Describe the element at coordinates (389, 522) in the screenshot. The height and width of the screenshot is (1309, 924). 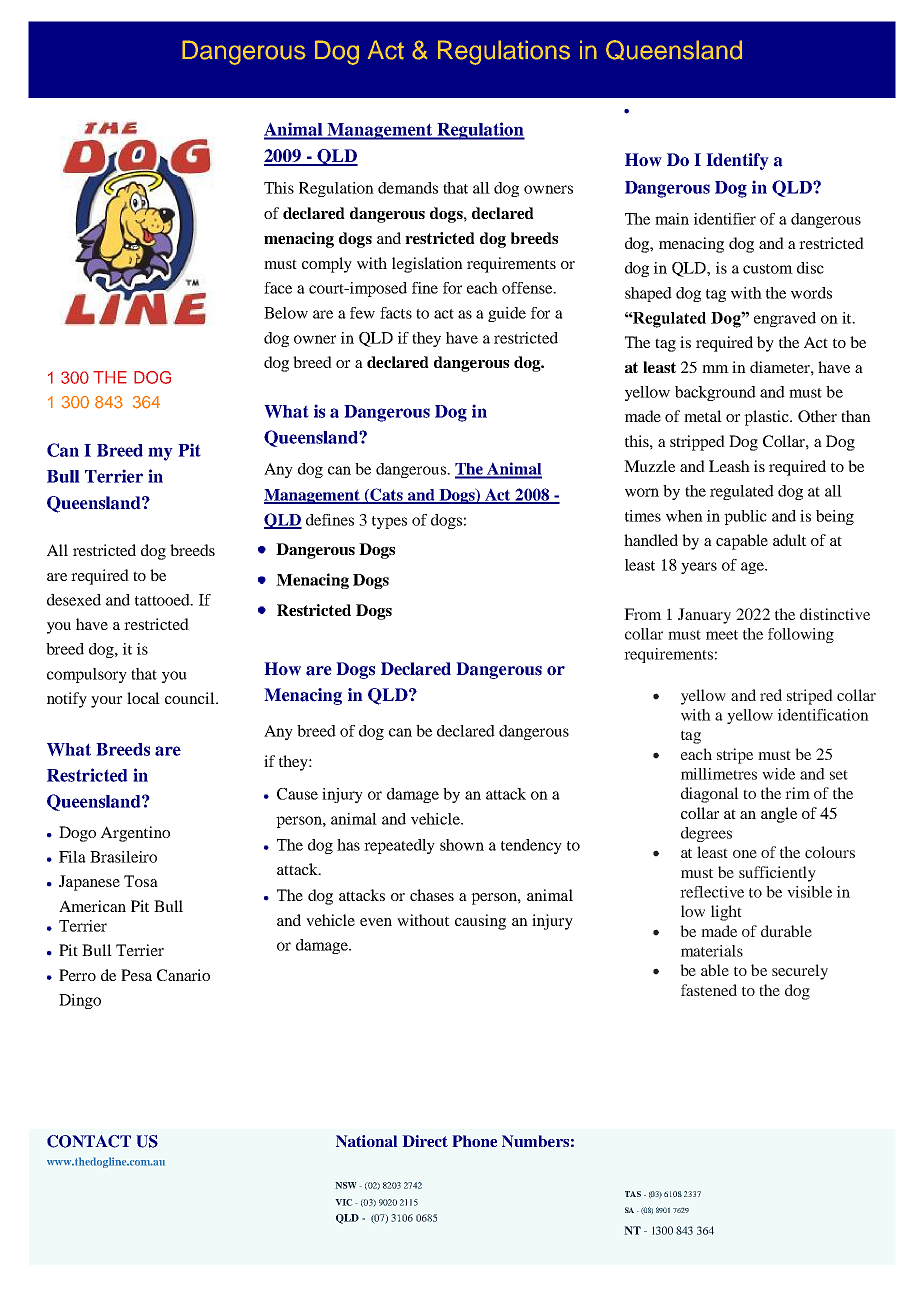
I see `types` at that location.
